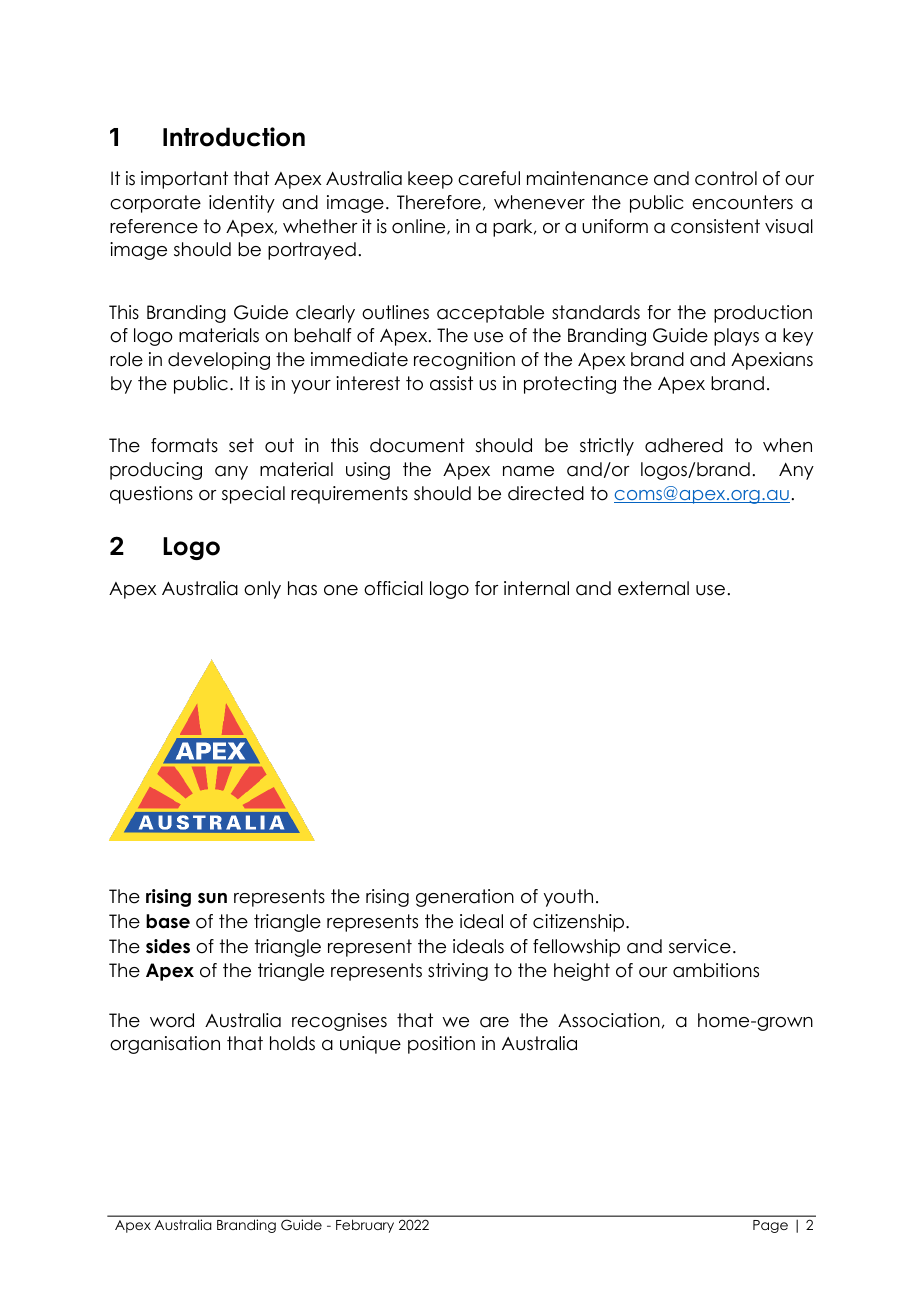 This document has width=924, height=1308. Describe the element at coordinates (489, 178) in the document. I see `careful` at that location.
